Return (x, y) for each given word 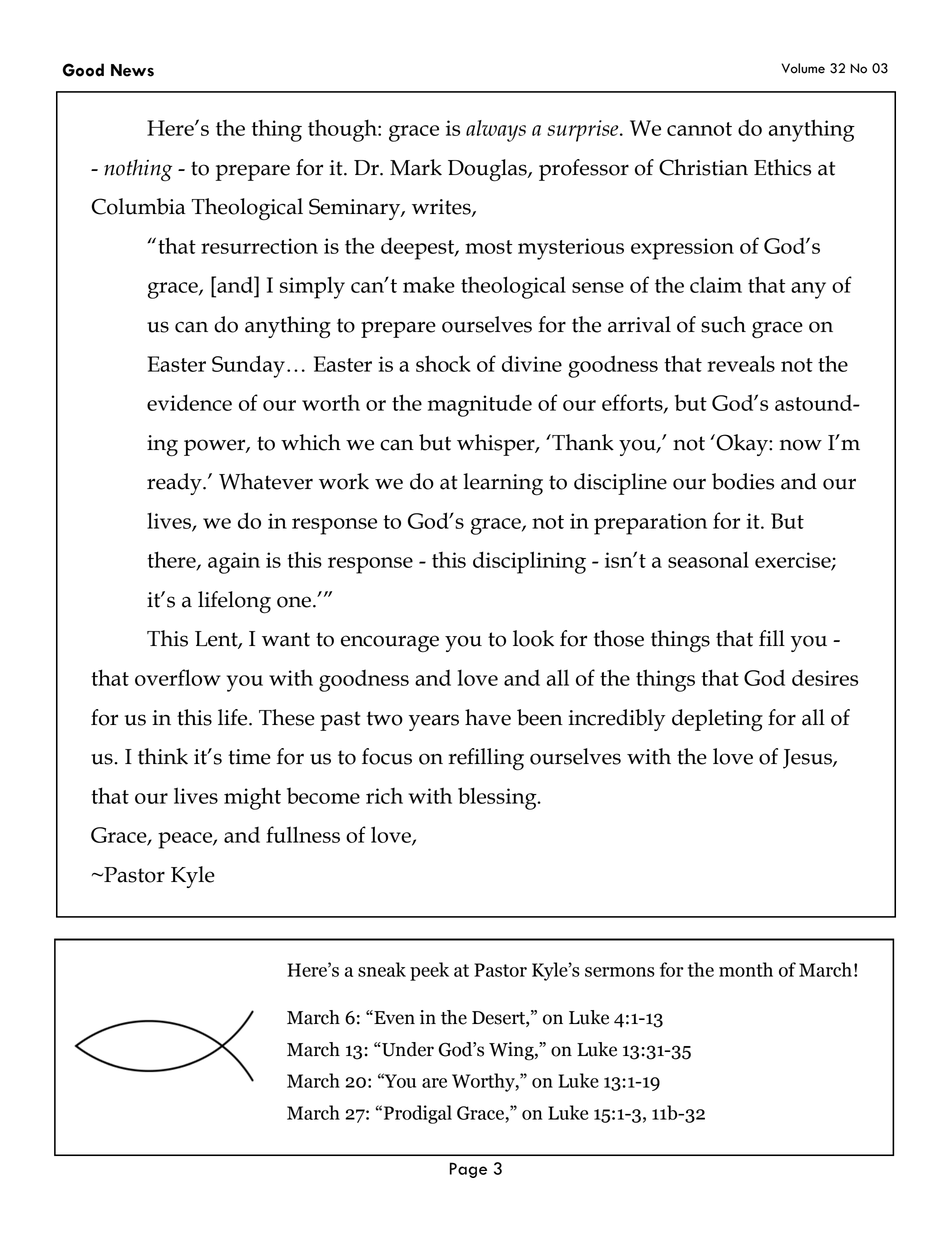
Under (407, 1049)
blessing (498, 798)
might (252, 798)
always (496, 131)
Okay (742, 445)
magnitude (480, 405)
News (132, 70)
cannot (699, 129)
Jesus (808, 759)
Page (468, 1170)
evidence (189, 402)
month (746, 969)
